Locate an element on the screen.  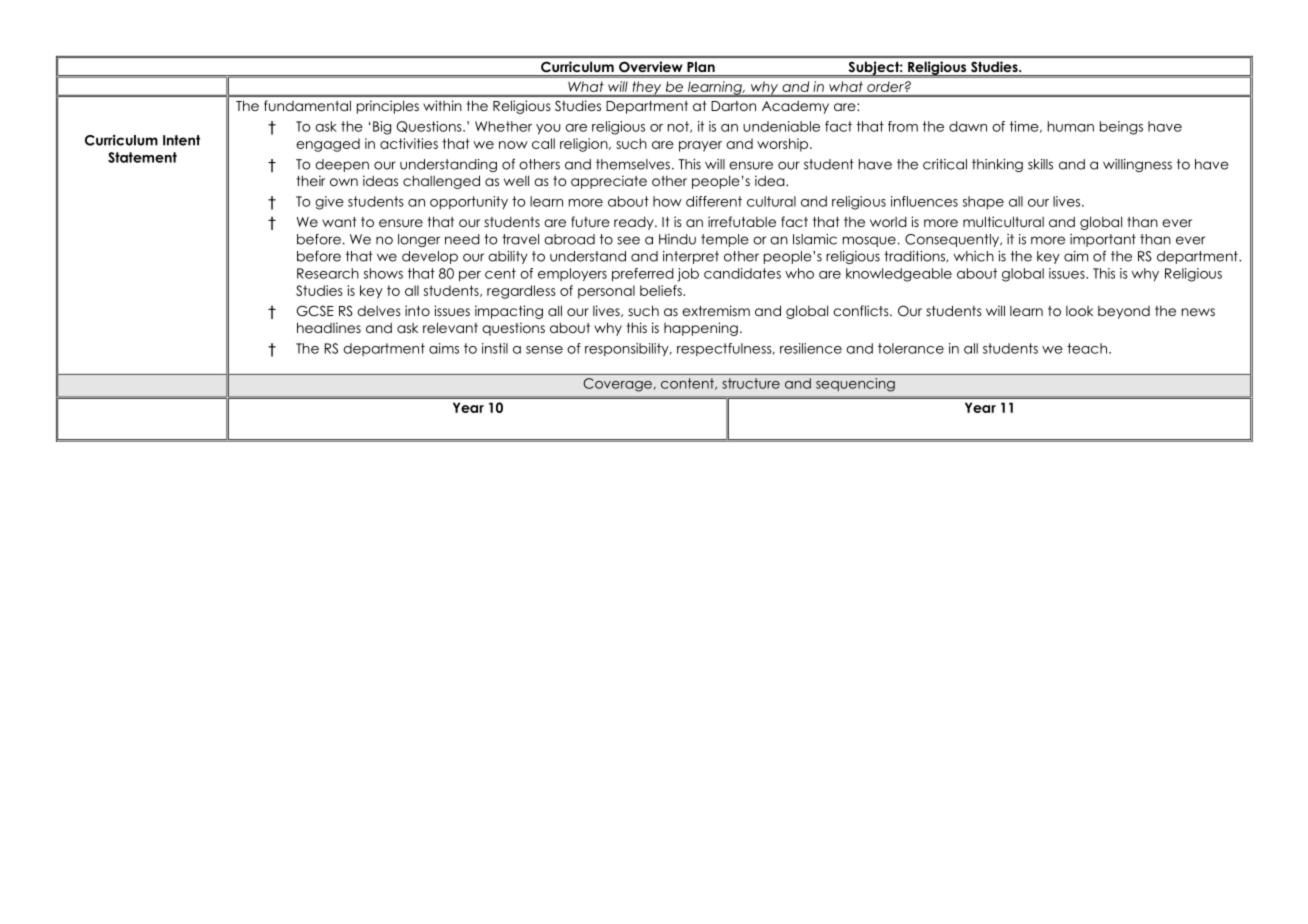
they is located at coordinates (647, 89).
